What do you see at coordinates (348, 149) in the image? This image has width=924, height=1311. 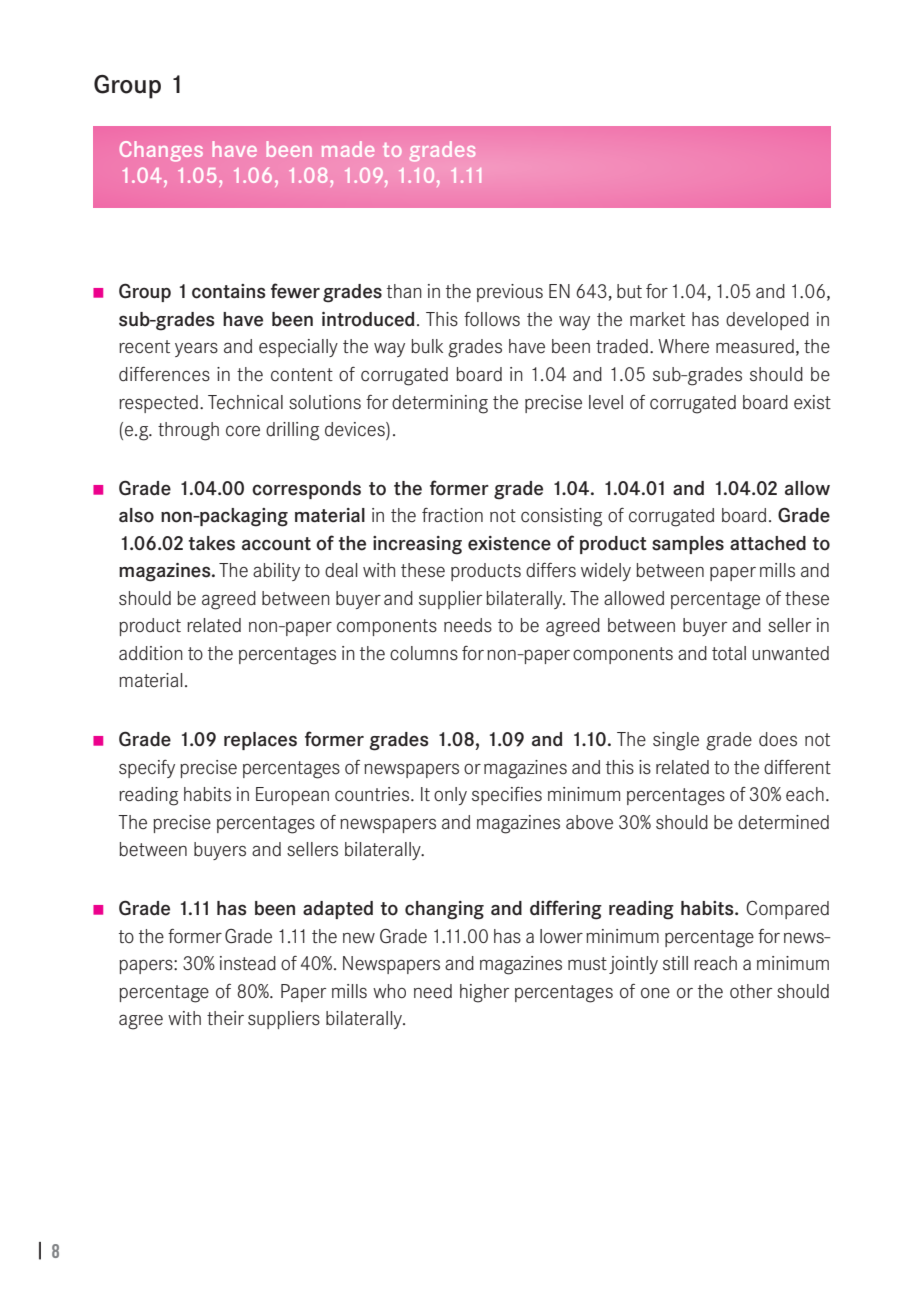 I see `made` at bounding box center [348, 149].
